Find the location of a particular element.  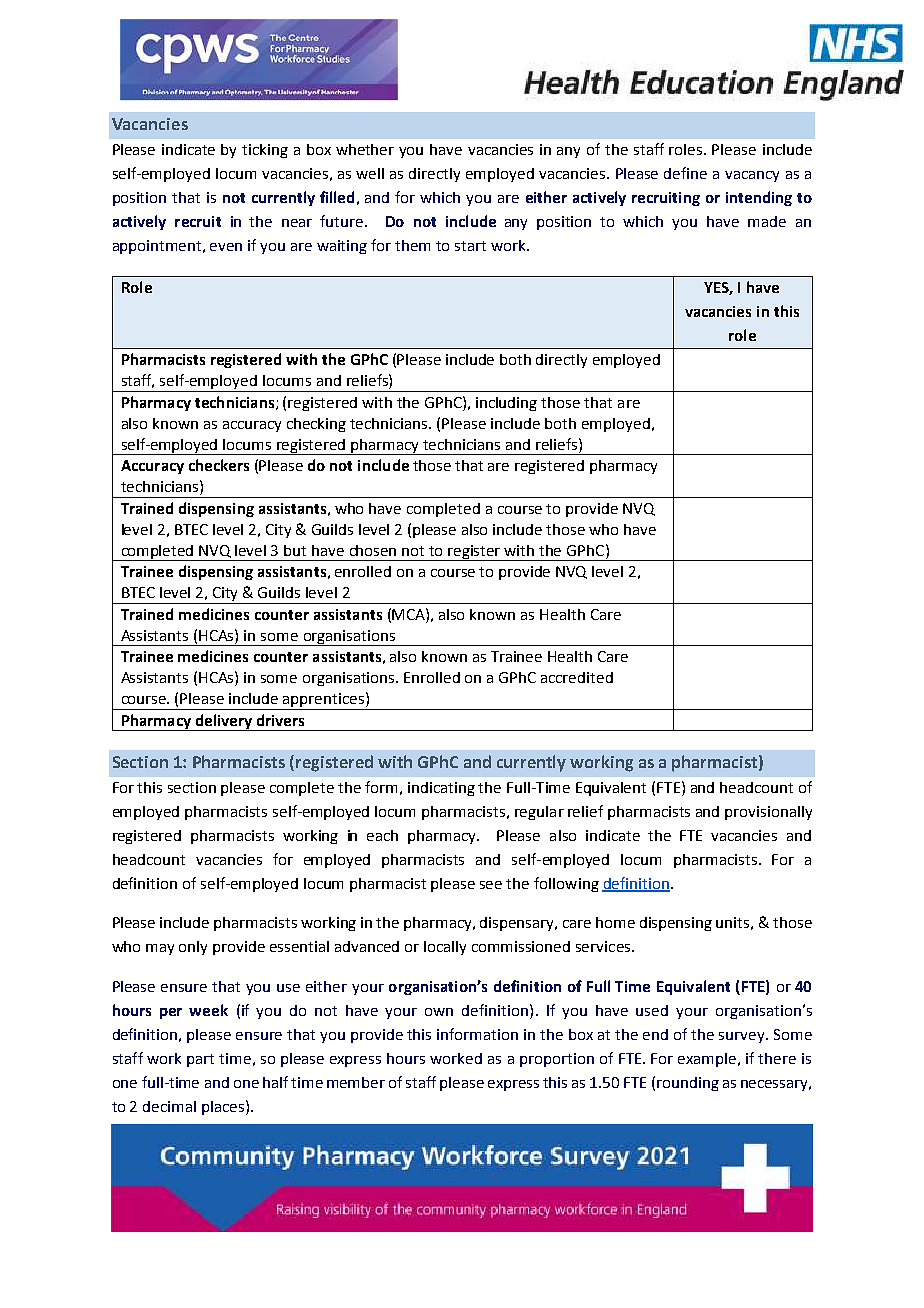

including is located at coordinates (506, 404).
